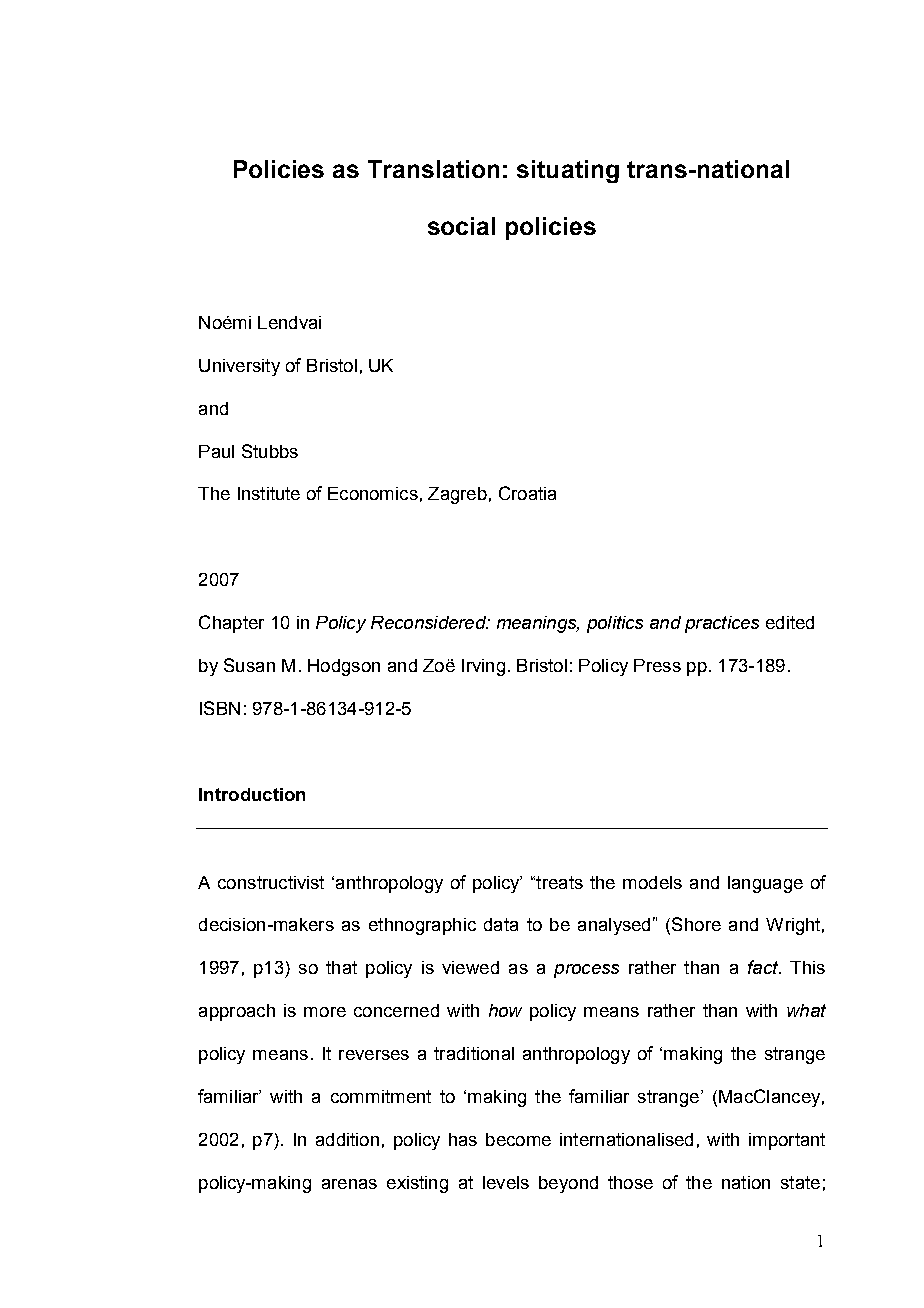 The image size is (924, 1308). I want to click on addition, so click(347, 1139).
